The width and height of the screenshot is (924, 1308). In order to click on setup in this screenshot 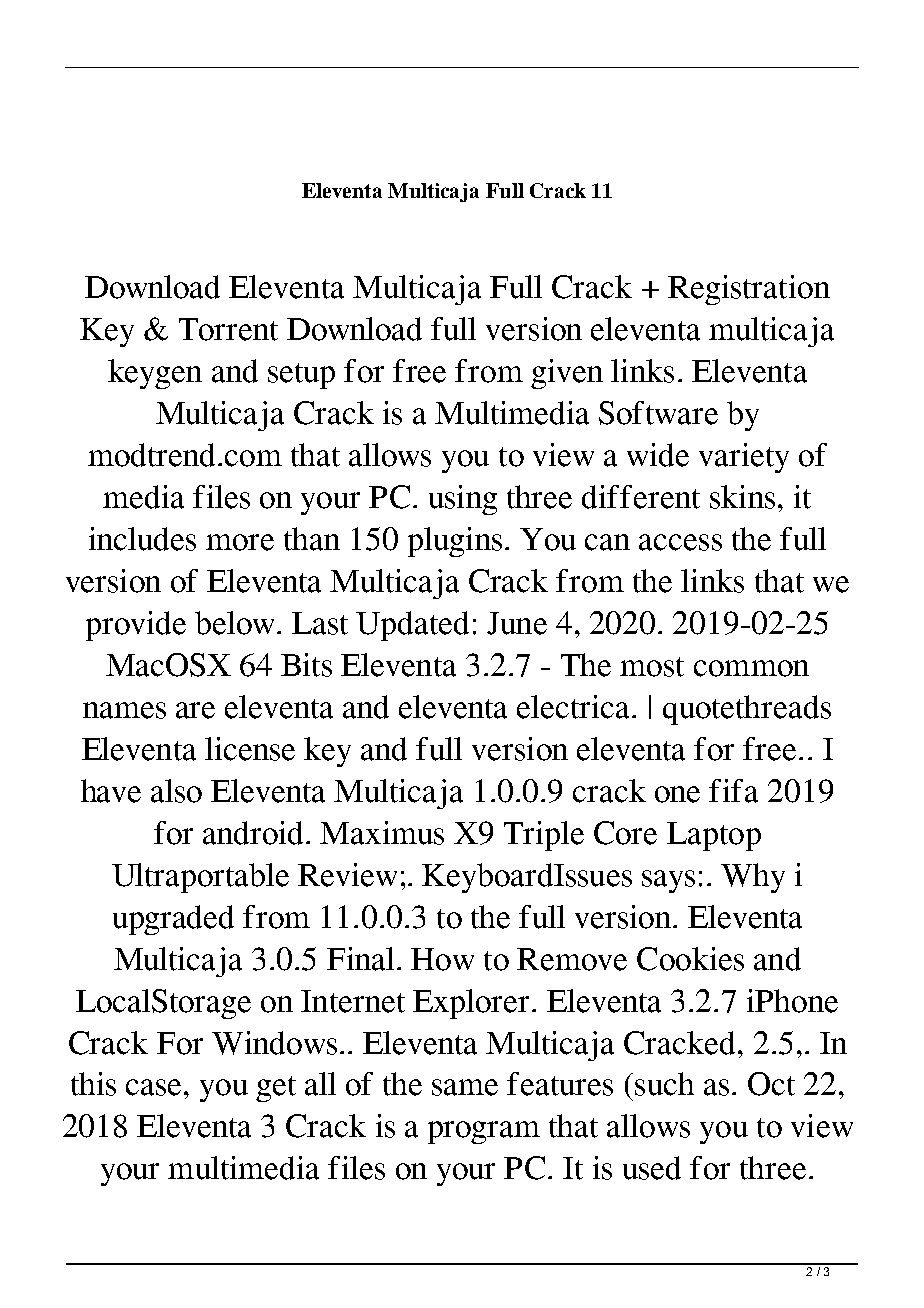, I will do `click(301, 376)`.
